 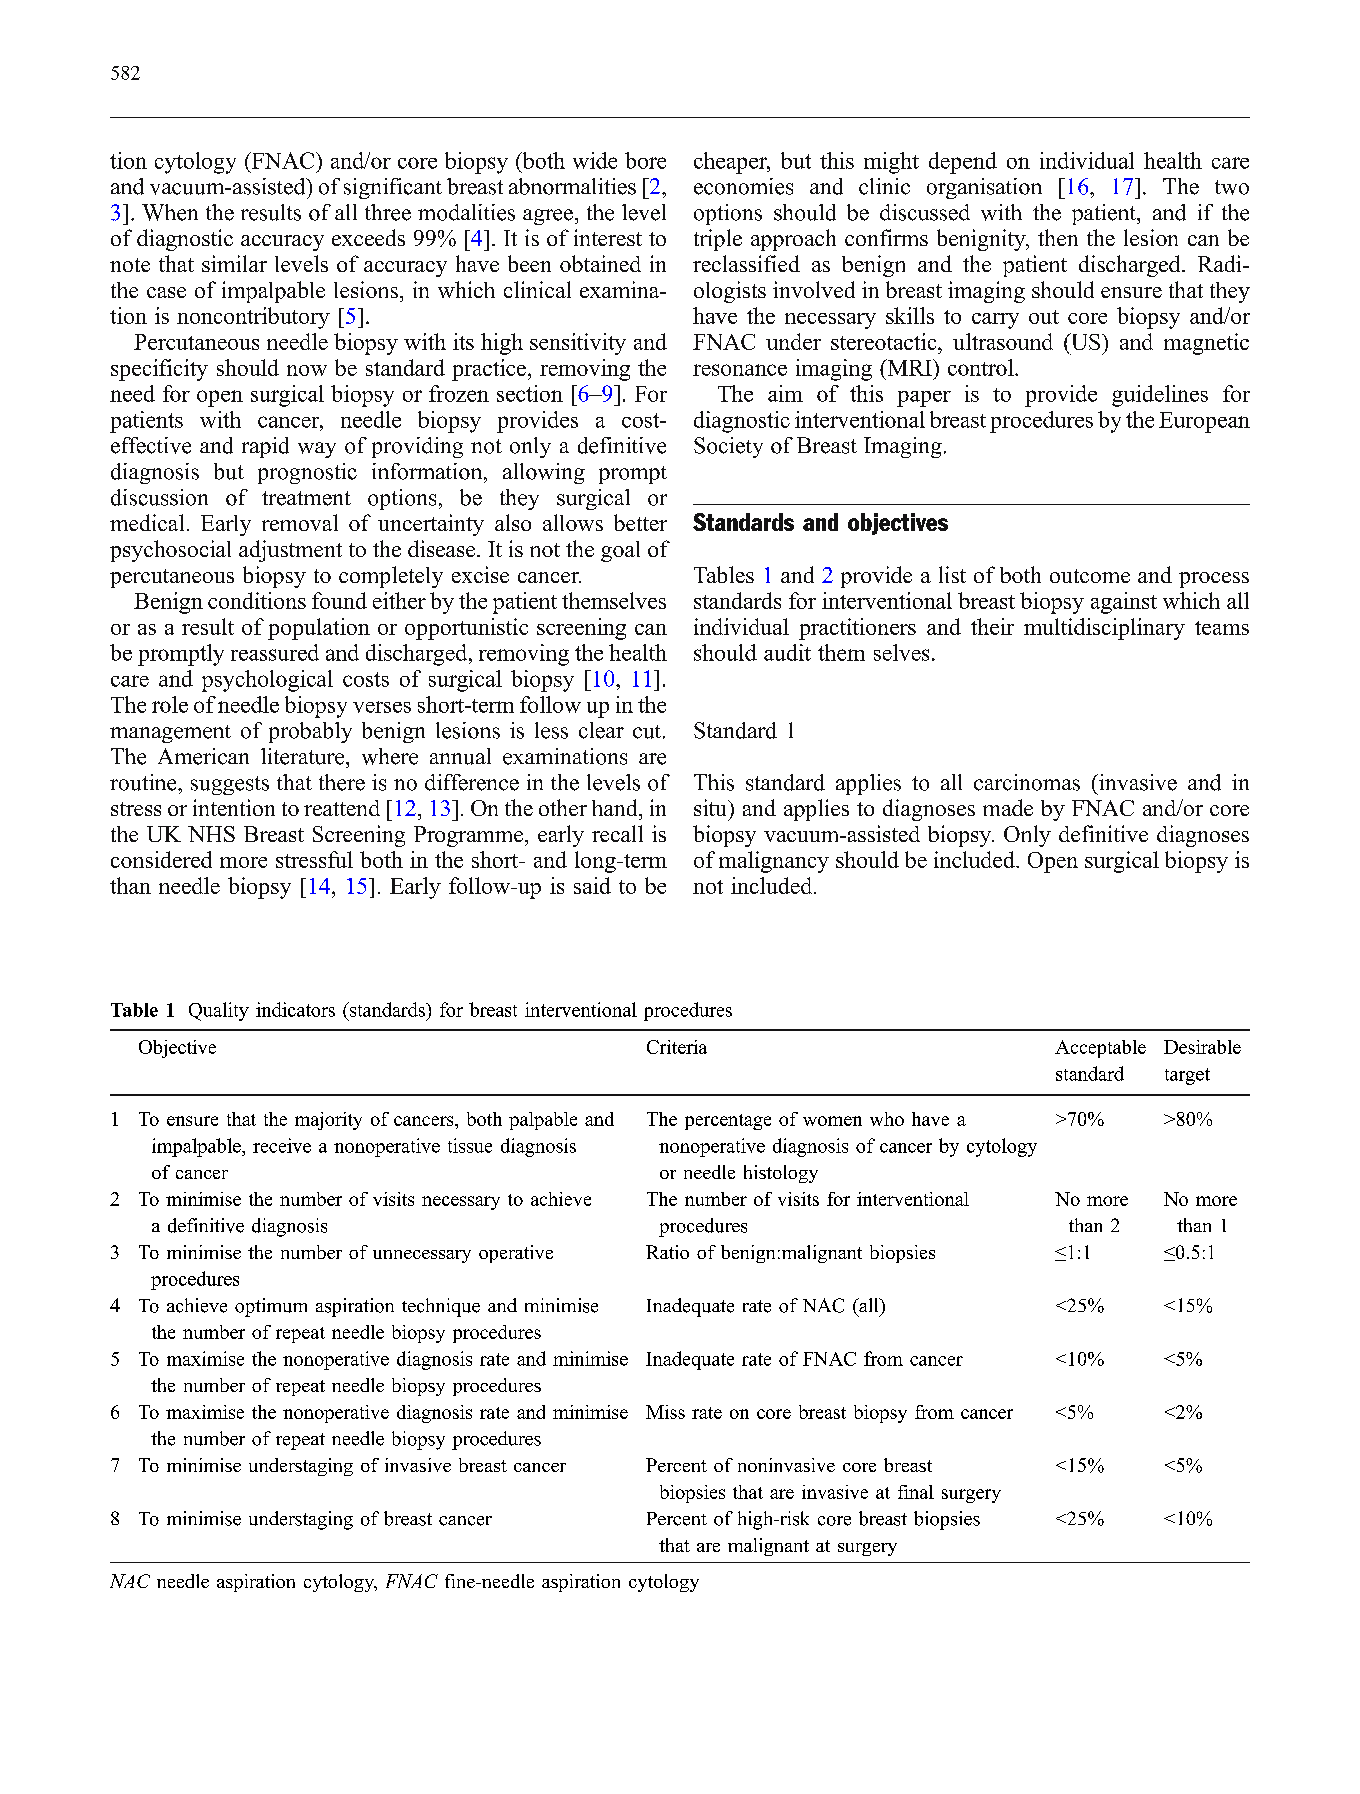 What do you see at coordinates (271, 1307) in the screenshot?
I see `optimum` at bounding box center [271, 1307].
